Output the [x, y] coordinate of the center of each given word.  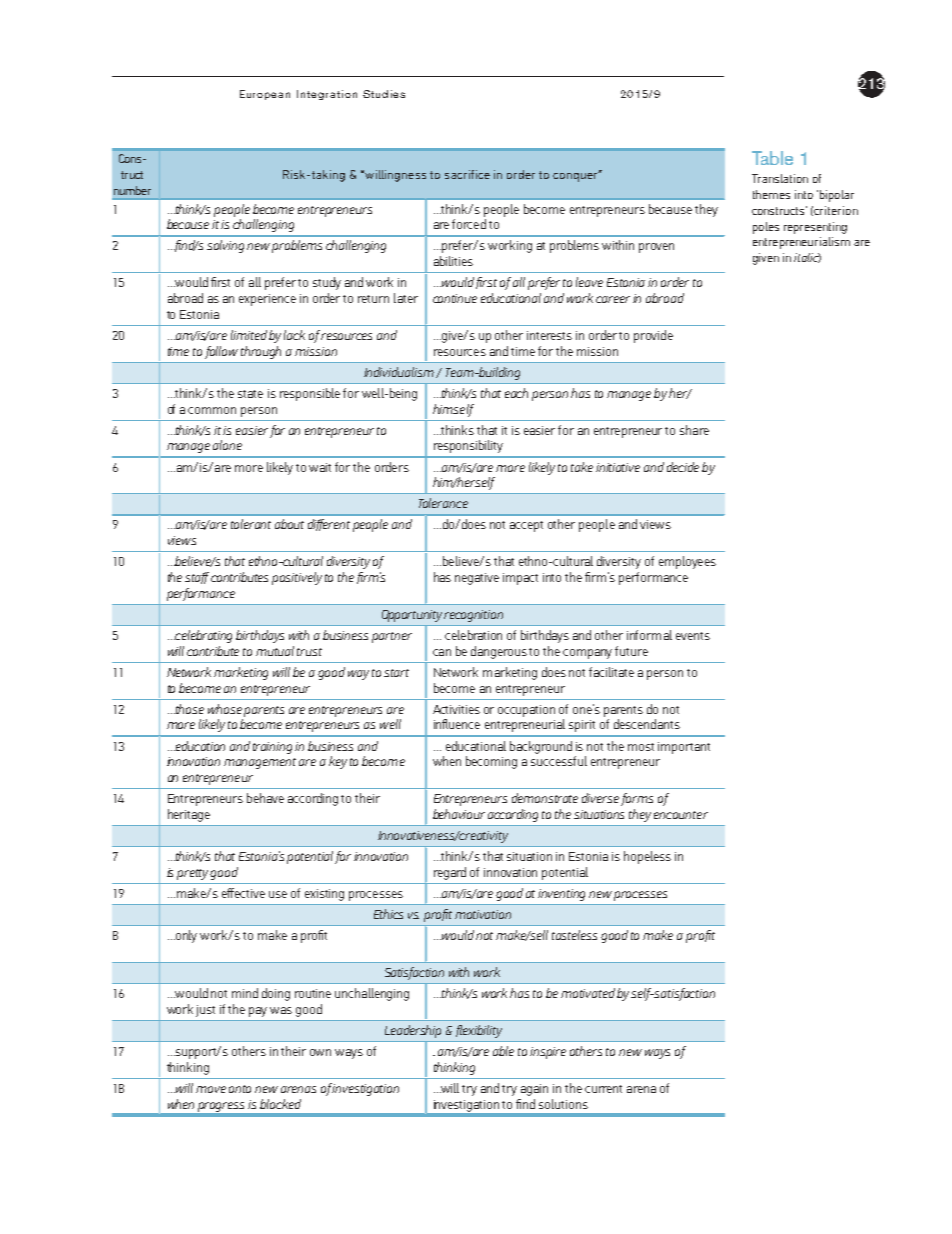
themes [771, 194]
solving [225, 246]
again [534, 1090]
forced [469, 224]
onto [240, 1089]
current [603, 1089]
